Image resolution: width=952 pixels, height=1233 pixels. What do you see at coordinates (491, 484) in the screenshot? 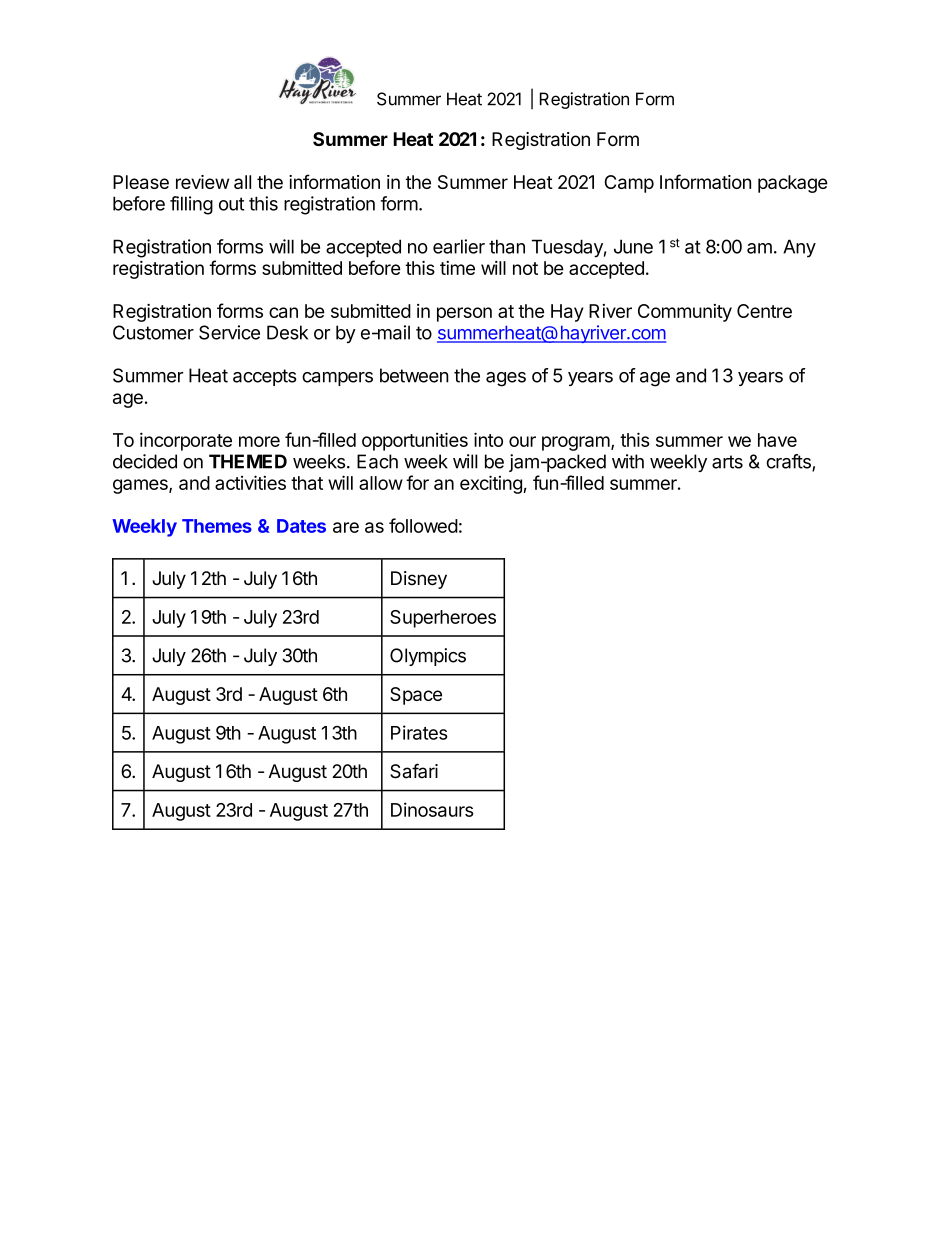
I see `exciting` at bounding box center [491, 484].
